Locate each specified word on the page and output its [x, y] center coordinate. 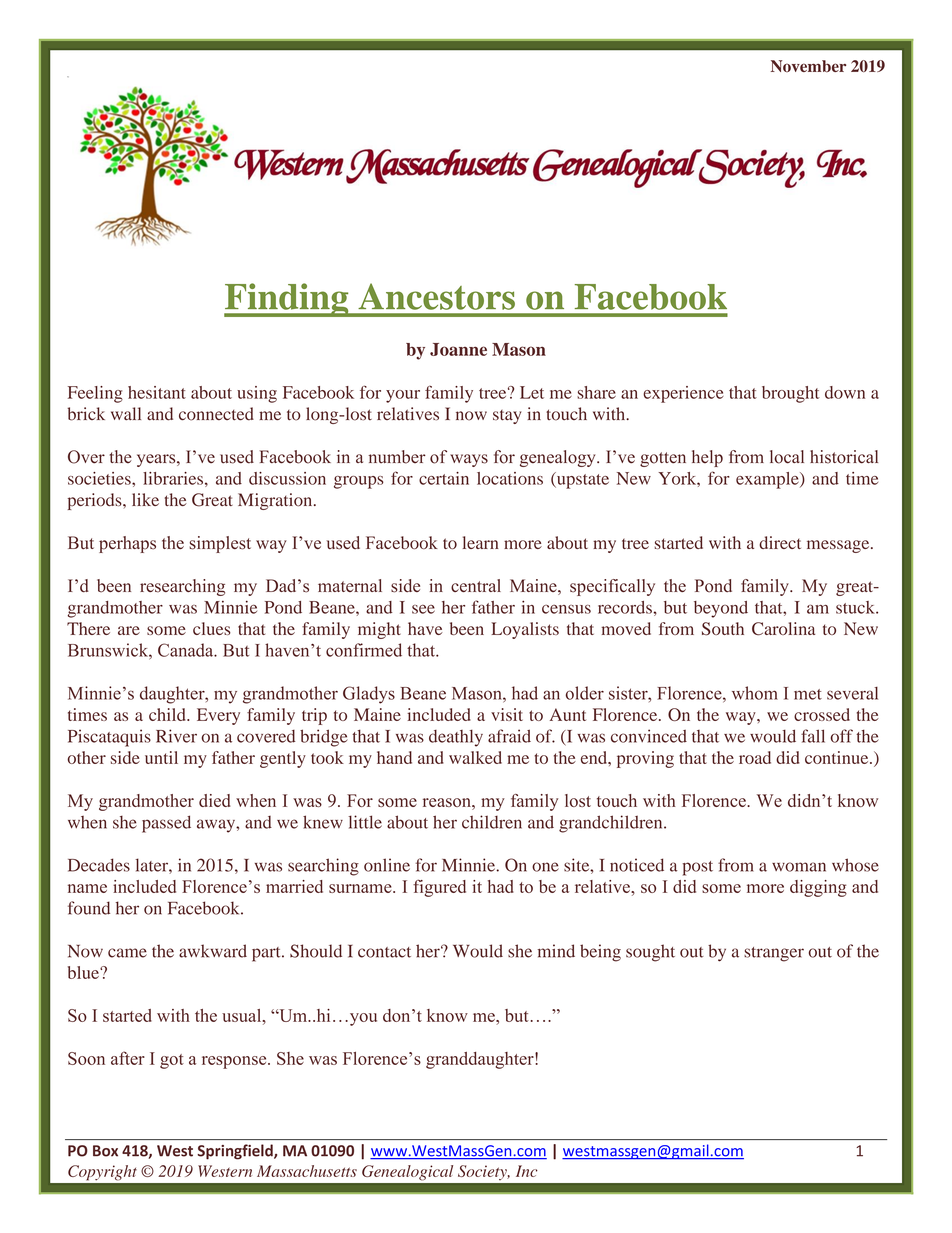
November [808, 66]
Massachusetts [307, 1171]
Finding [287, 300]
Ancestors [436, 296]
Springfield [236, 1152]
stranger [774, 954]
